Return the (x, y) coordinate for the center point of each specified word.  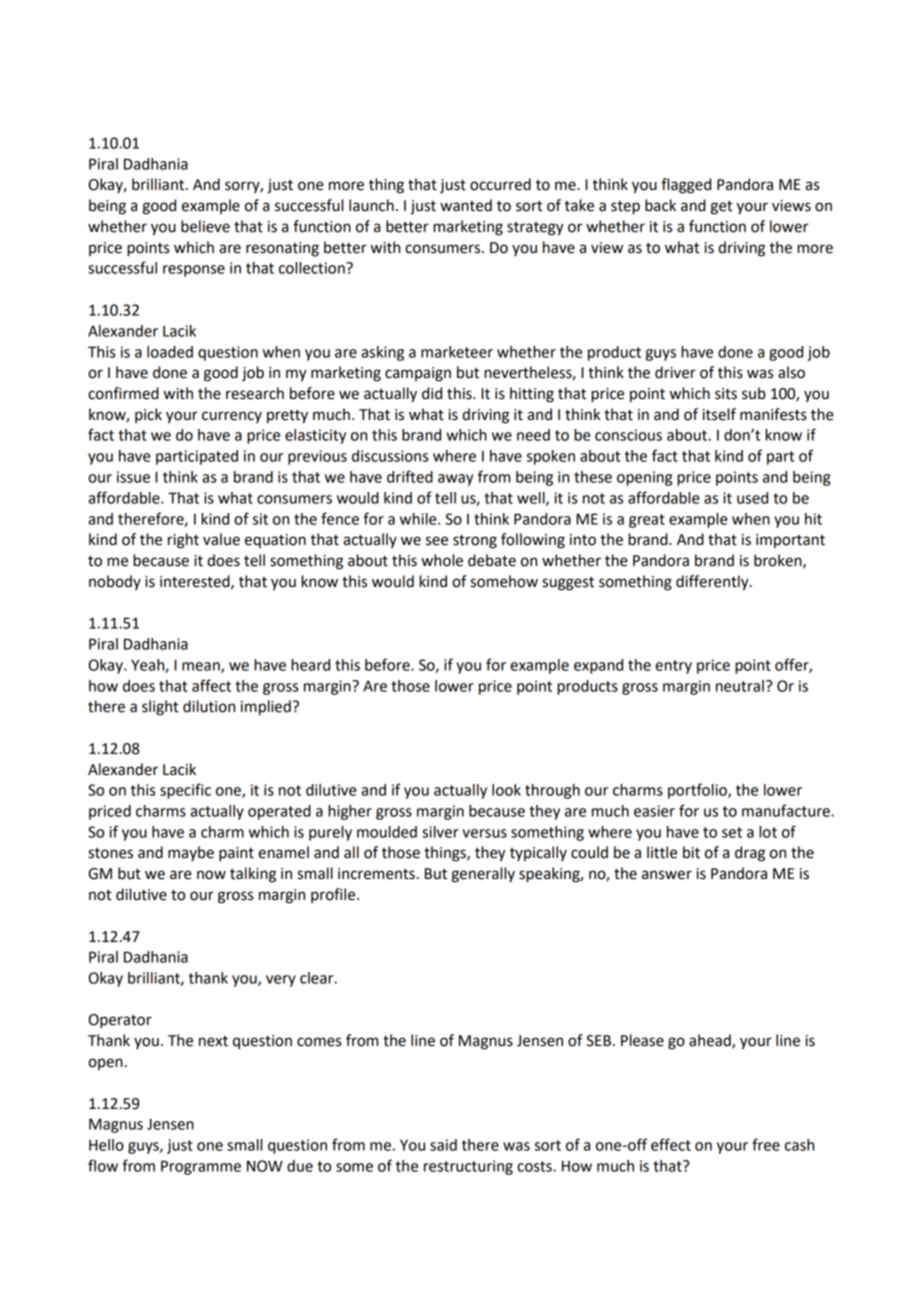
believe (205, 226)
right (183, 541)
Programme (201, 1167)
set (732, 832)
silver (440, 832)
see (437, 541)
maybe (191, 853)
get (721, 208)
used (752, 498)
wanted (466, 205)
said (443, 1145)
